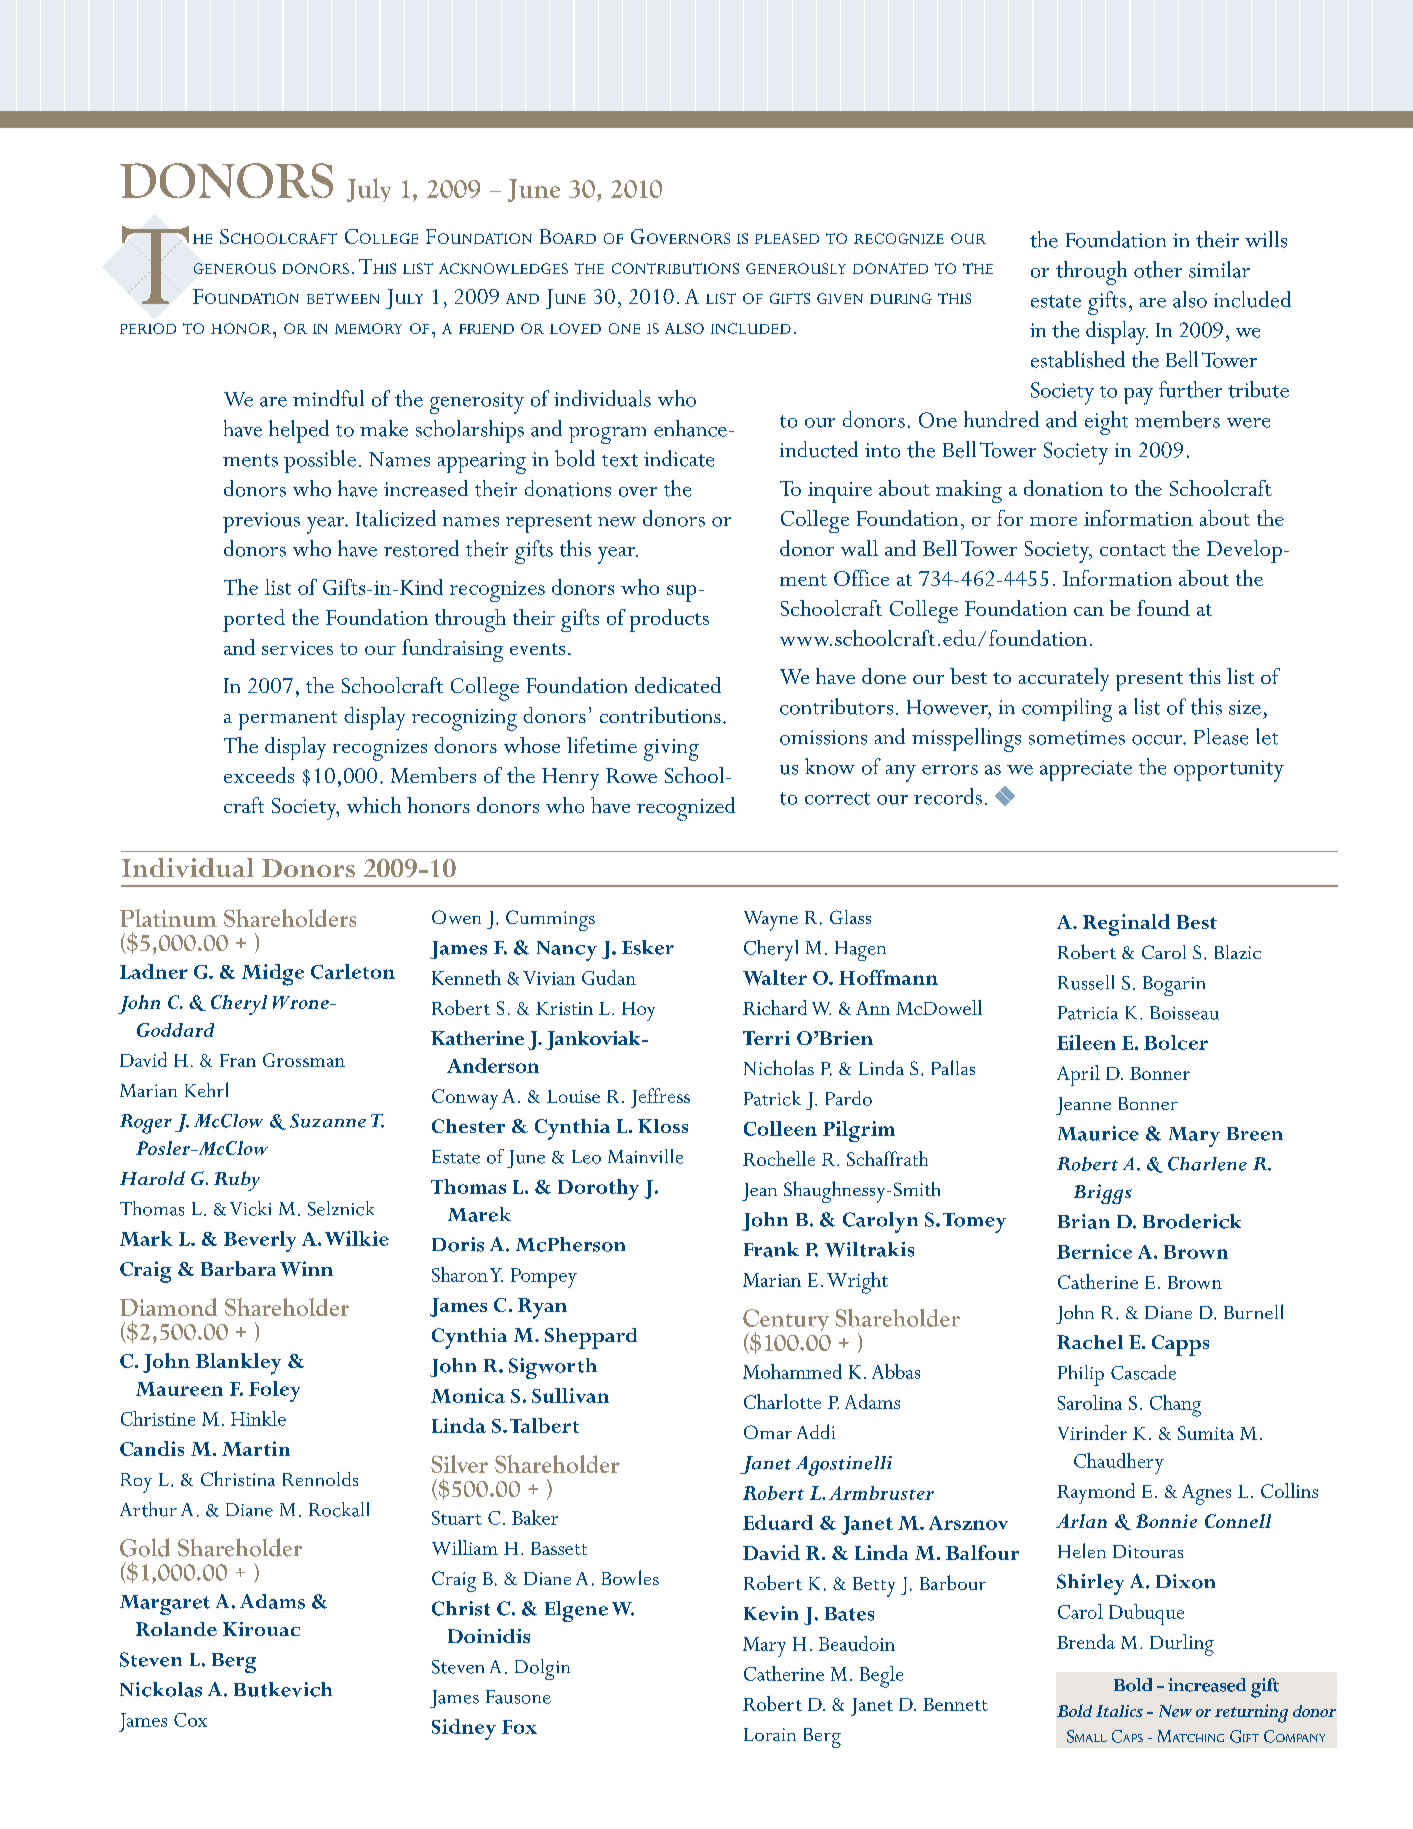 This screenshot has width=1413, height=1829. Describe the element at coordinates (250, 1208) in the screenshot. I see `Vicki` at that location.
